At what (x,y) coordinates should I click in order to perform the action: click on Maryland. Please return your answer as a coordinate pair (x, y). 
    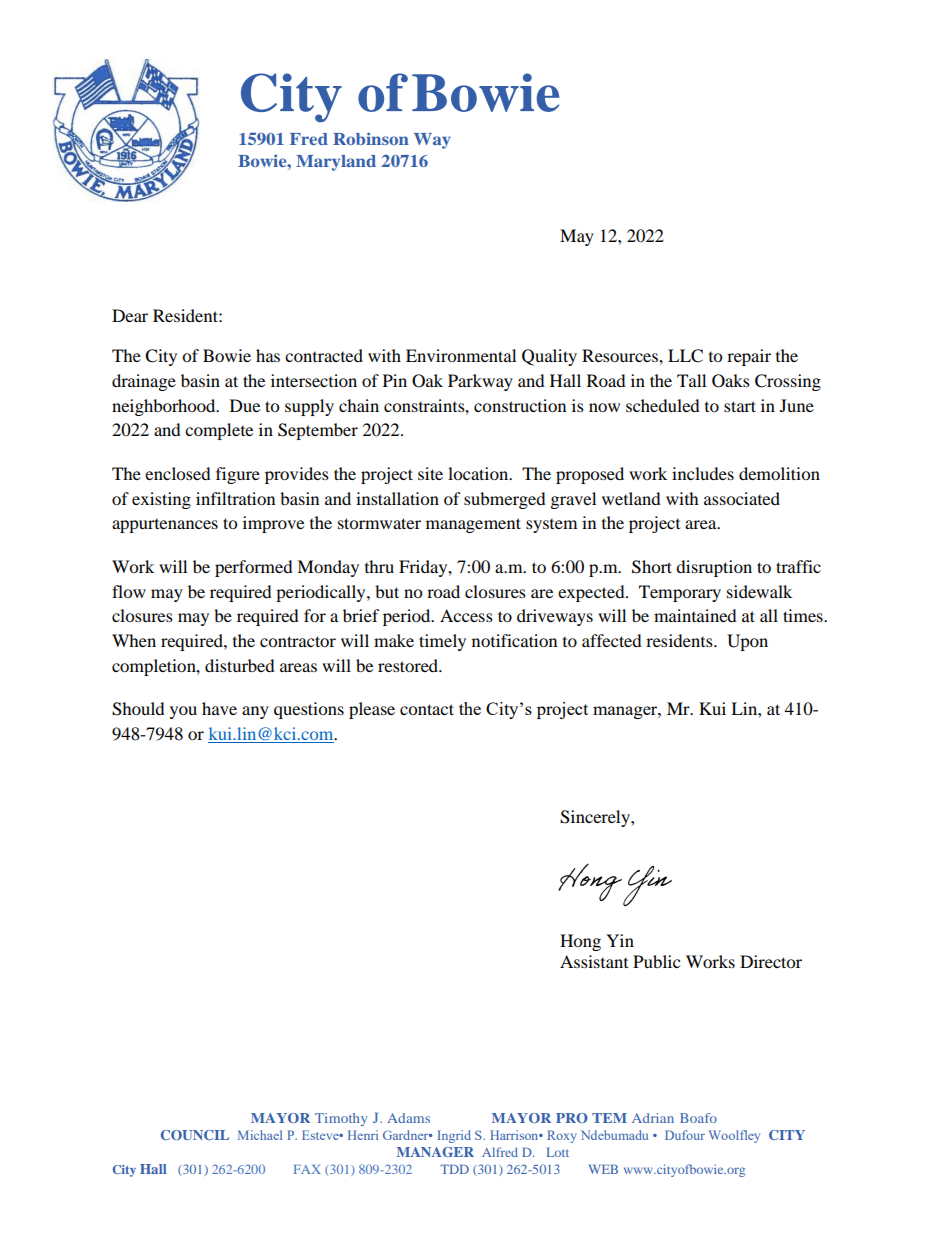
    Looking at the image, I should click on (336, 163).
